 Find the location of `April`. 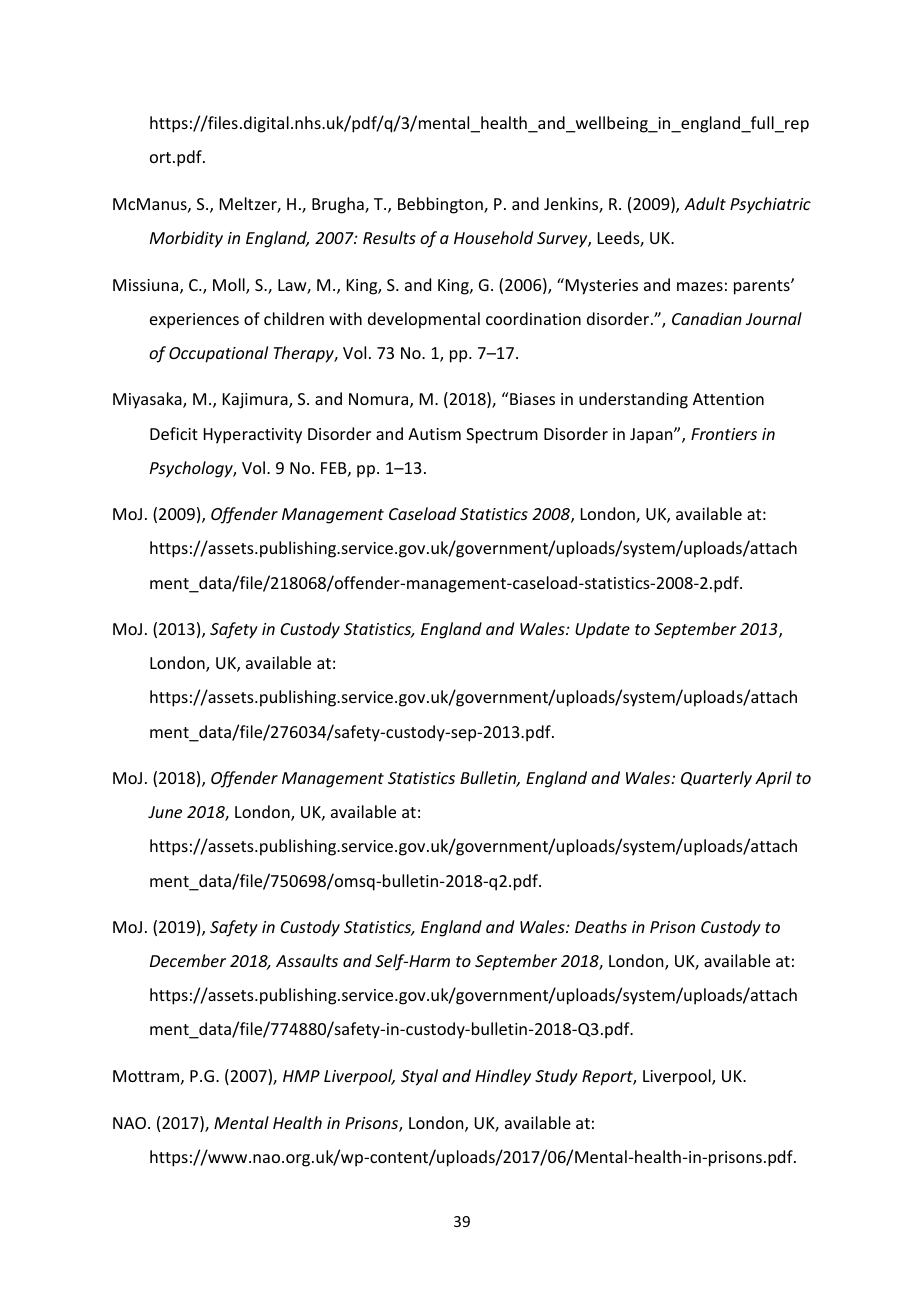

April is located at coordinates (773, 779).
